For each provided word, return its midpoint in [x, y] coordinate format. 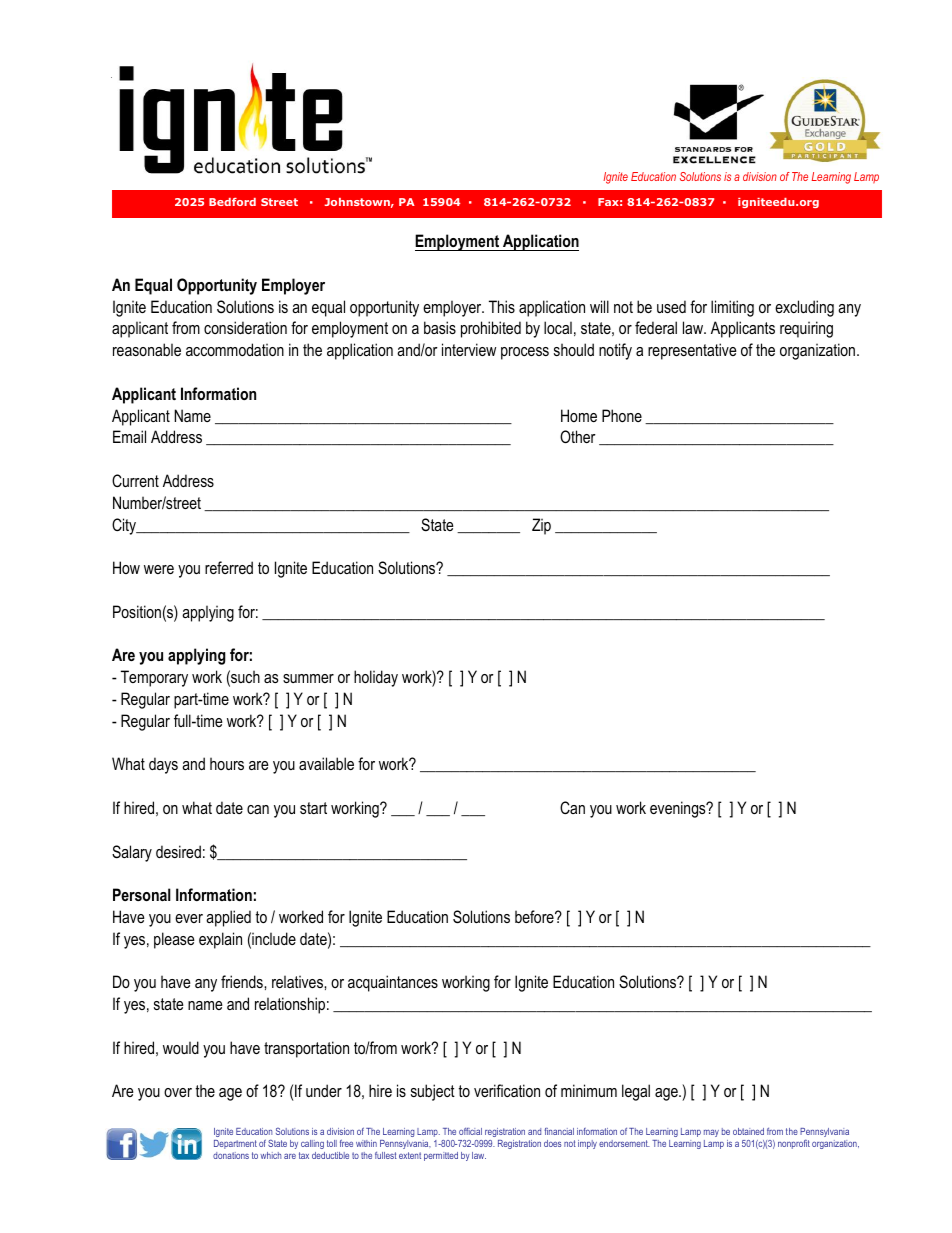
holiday [376, 678]
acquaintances [393, 983]
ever [189, 918]
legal [636, 1092]
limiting [732, 308]
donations [231, 1155]
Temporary [154, 678]
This [502, 306]
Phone [622, 415]
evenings [679, 809]
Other [578, 436]
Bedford [232, 202]
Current [135, 480]
